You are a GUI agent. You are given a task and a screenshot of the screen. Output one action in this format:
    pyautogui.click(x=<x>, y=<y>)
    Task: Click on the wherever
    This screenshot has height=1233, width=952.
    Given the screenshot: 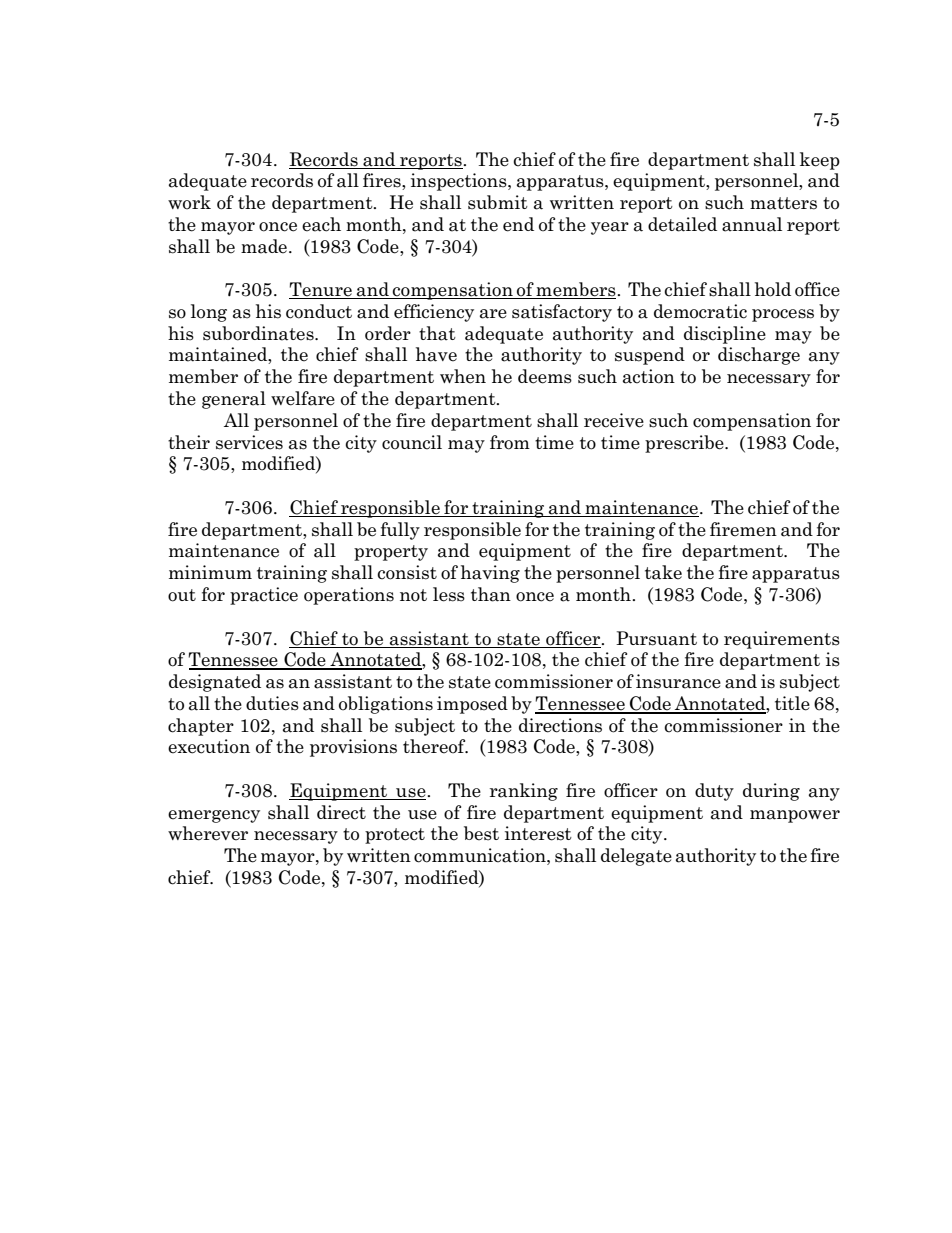 What is the action you would take?
    pyautogui.click(x=208, y=833)
